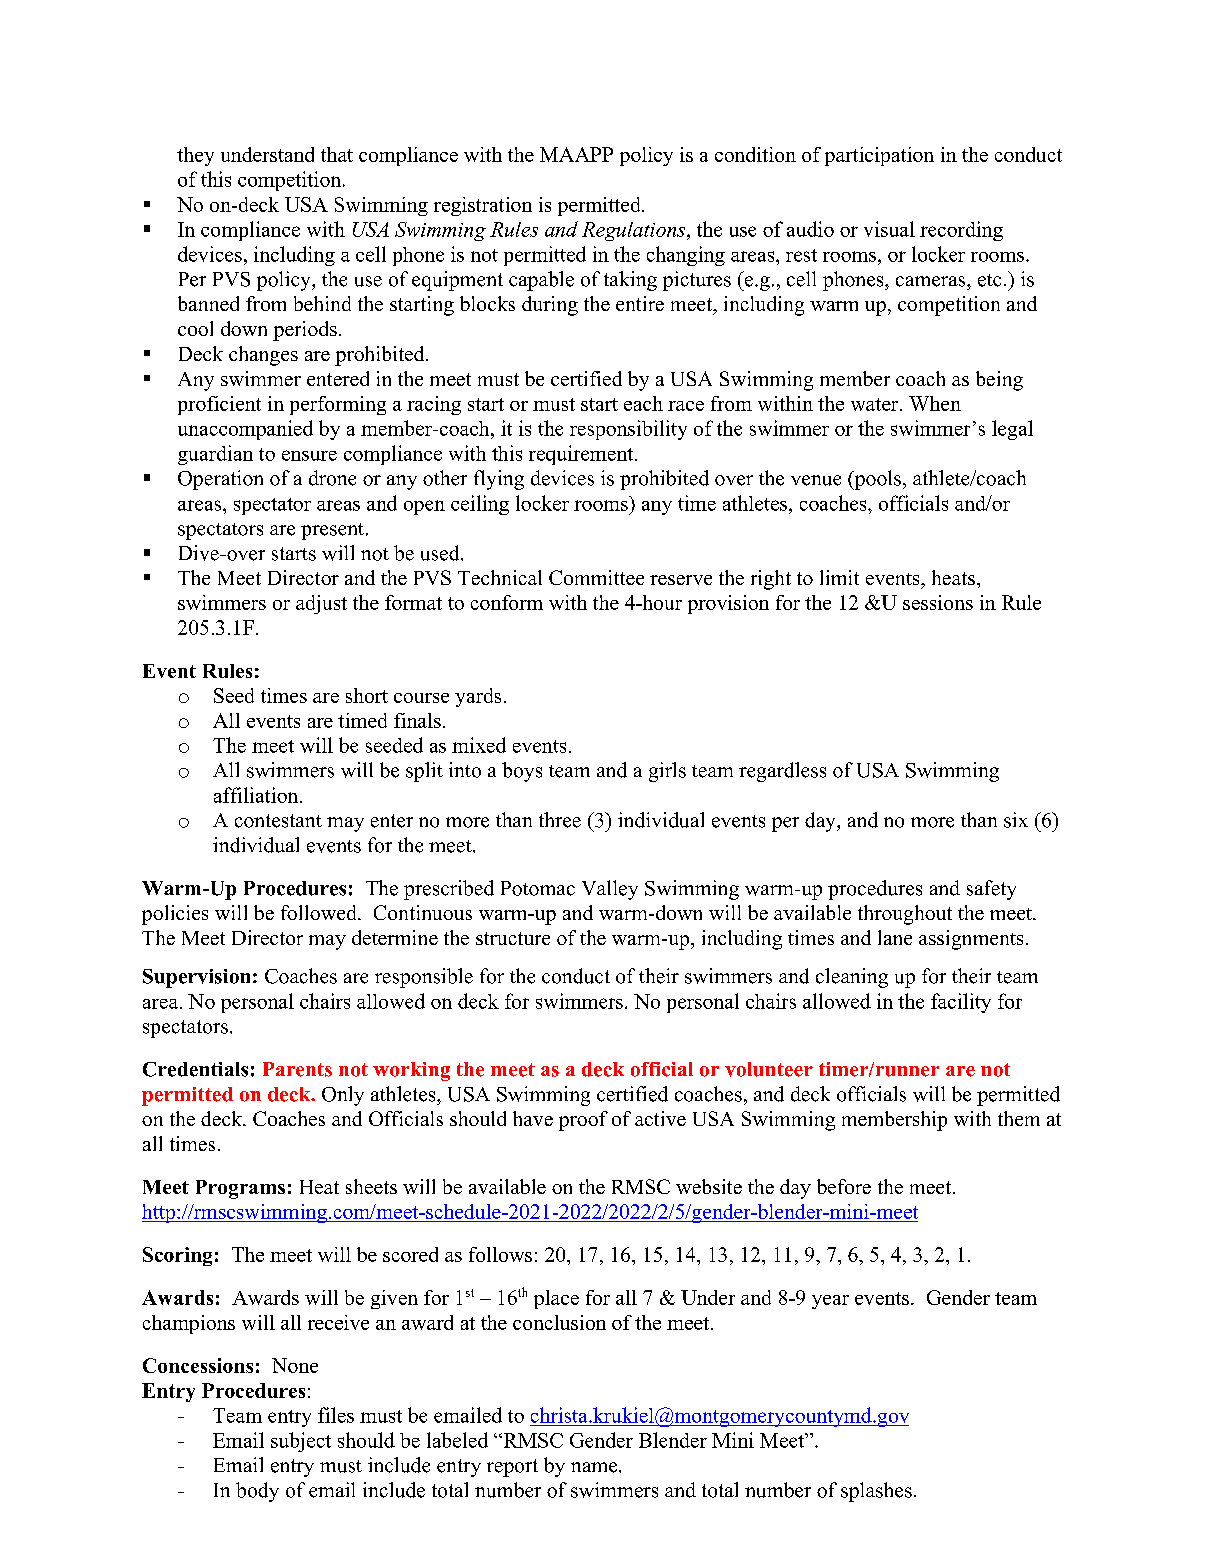 The height and width of the screenshot is (1559, 1205). What do you see at coordinates (337, 154) in the screenshot?
I see `that` at bounding box center [337, 154].
